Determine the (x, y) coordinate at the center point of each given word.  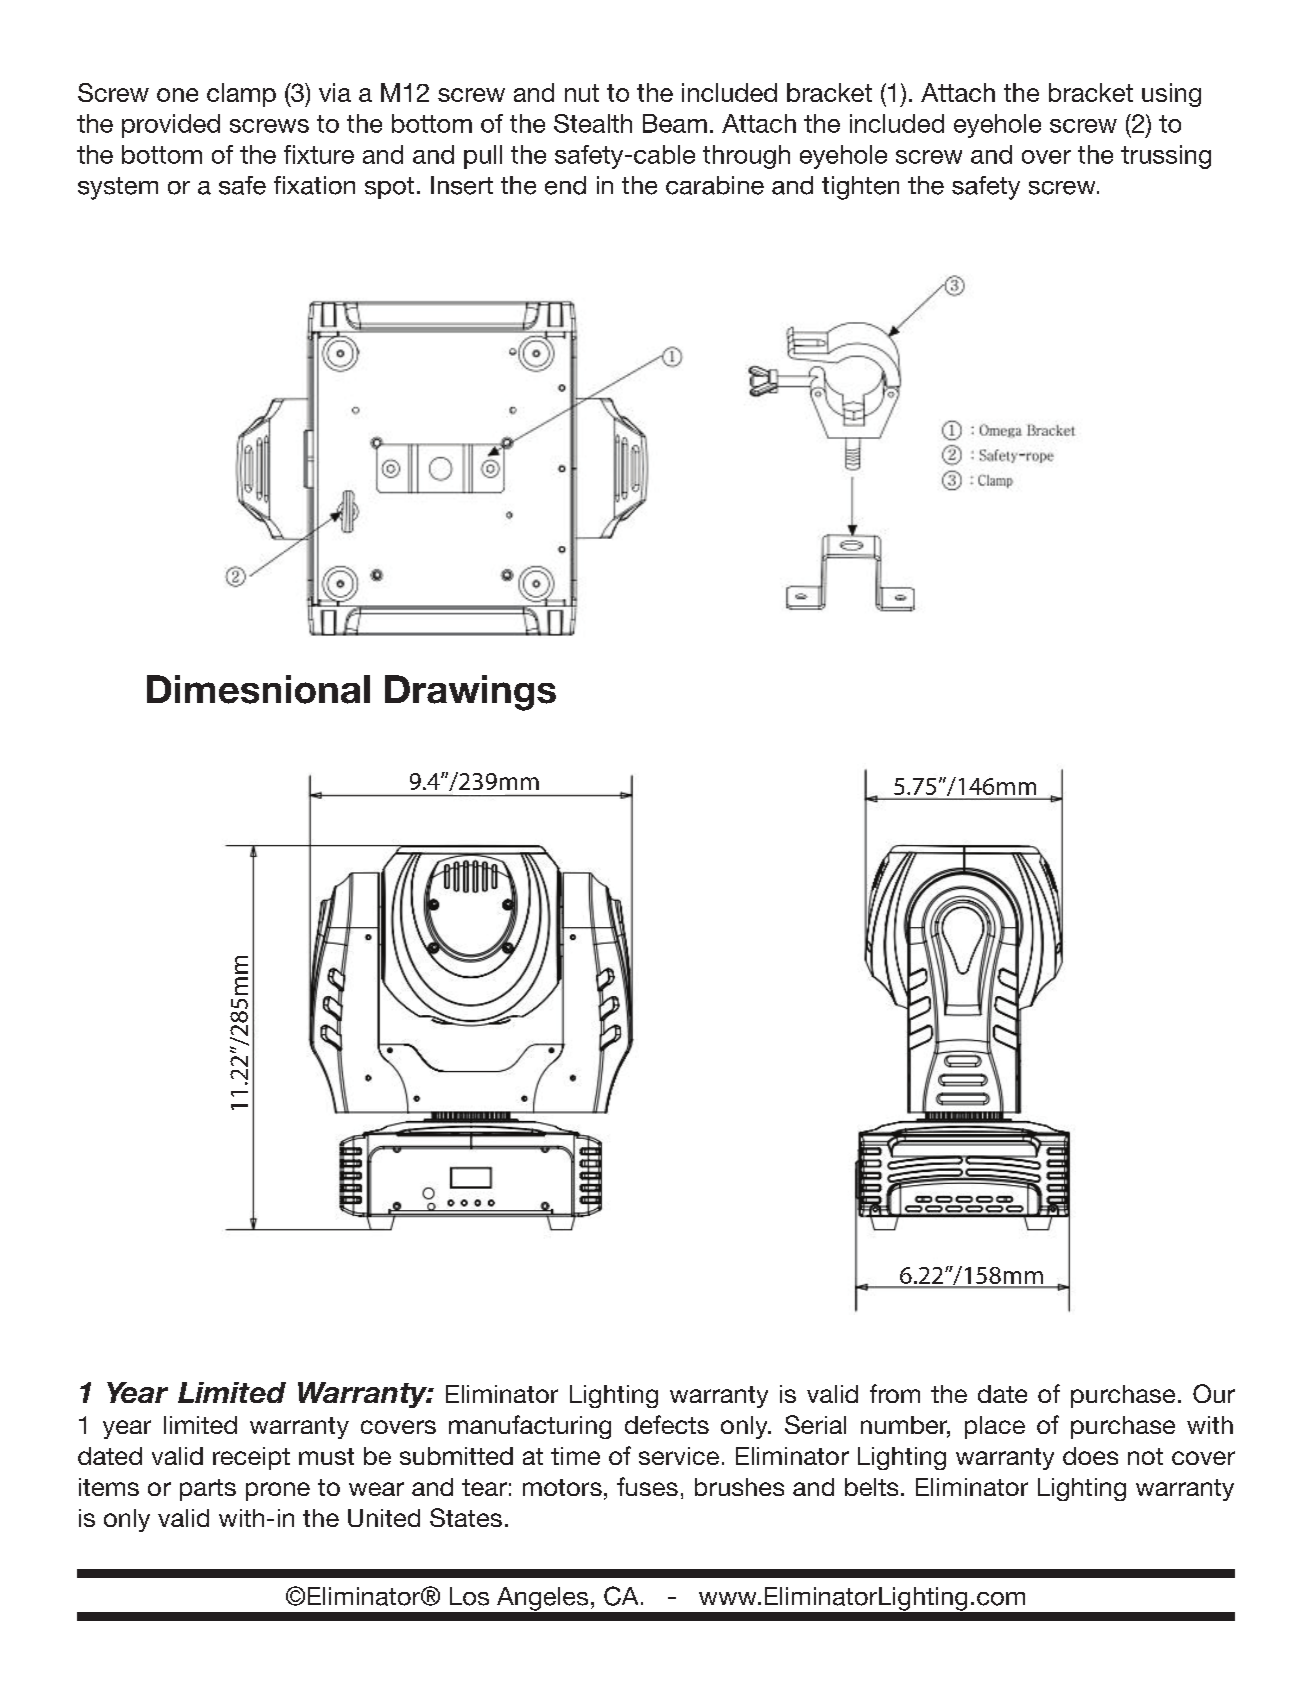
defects (667, 1424)
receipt (251, 1458)
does (1090, 1456)
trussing (1166, 157)
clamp (241, 95)
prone (278, 1491)
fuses (647, 1486)
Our (1214, 1393)
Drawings (470, 693)
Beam (675, 123)
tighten (860, 188)
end (565, 185)
